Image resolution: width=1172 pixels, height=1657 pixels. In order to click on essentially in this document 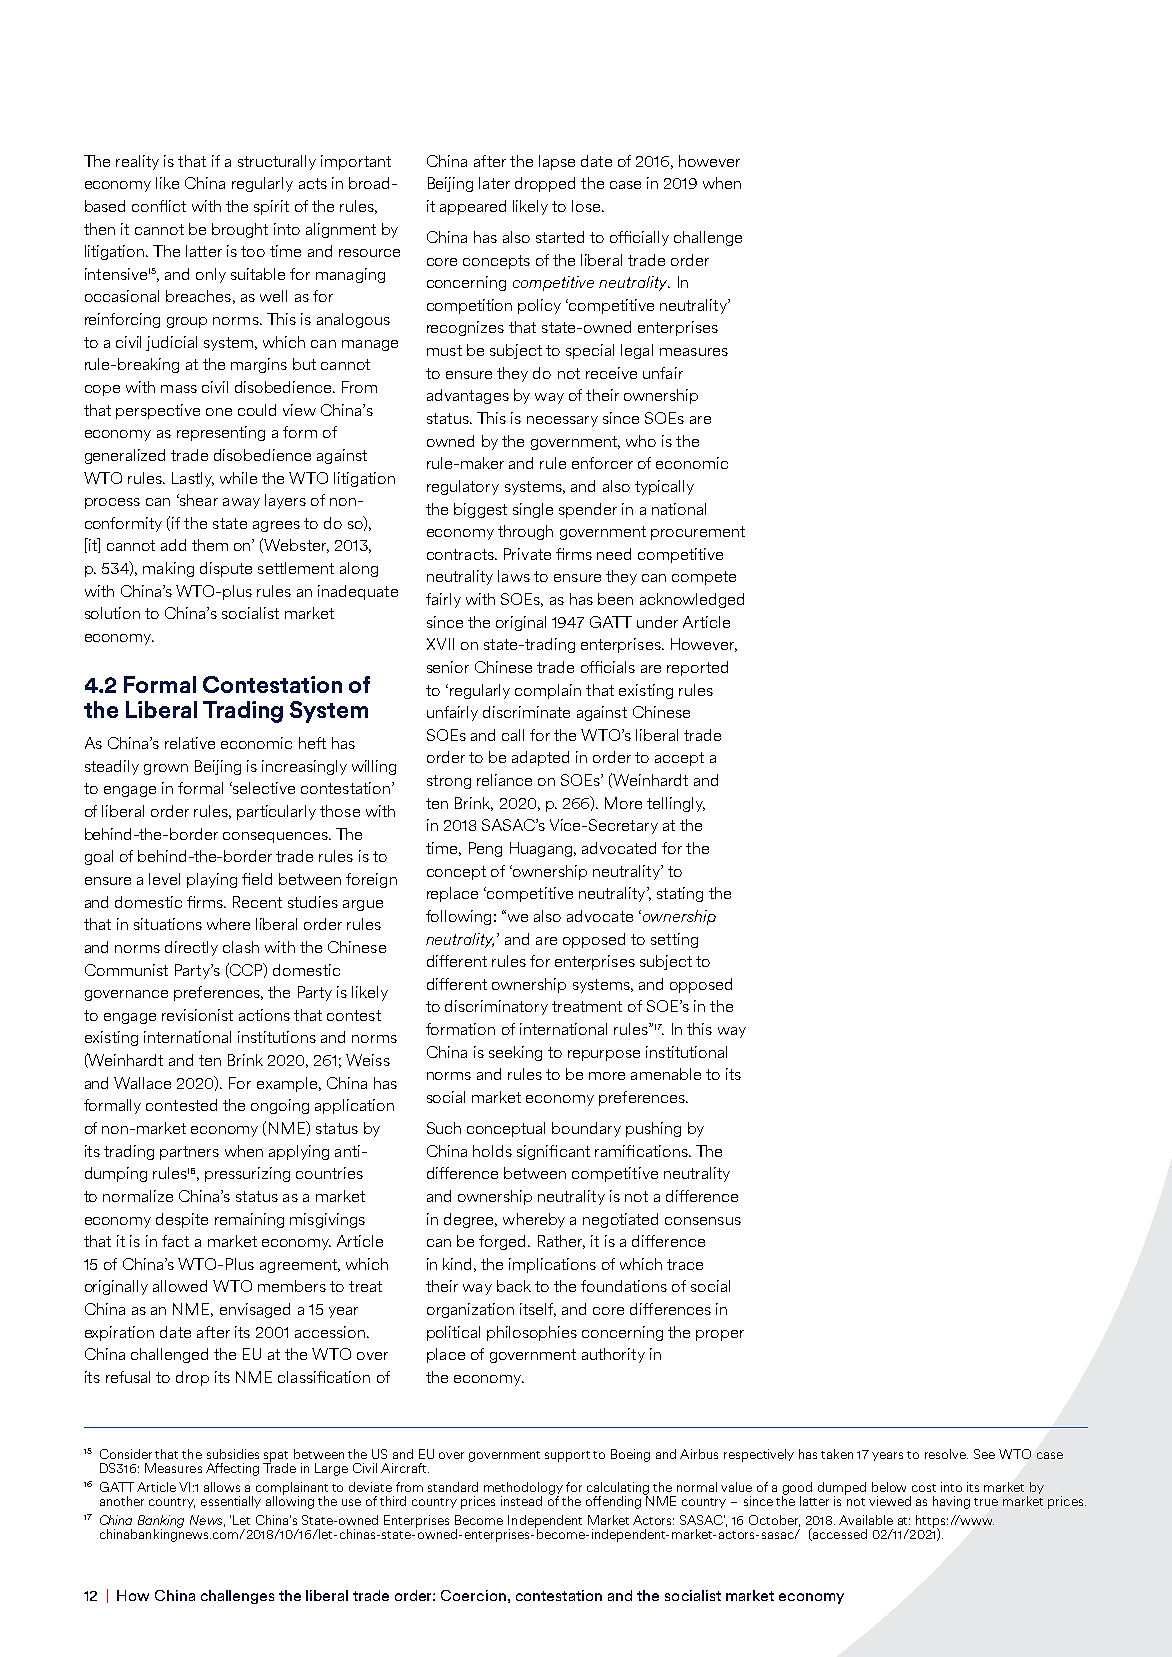, I will do `click(231, 1502)`.
